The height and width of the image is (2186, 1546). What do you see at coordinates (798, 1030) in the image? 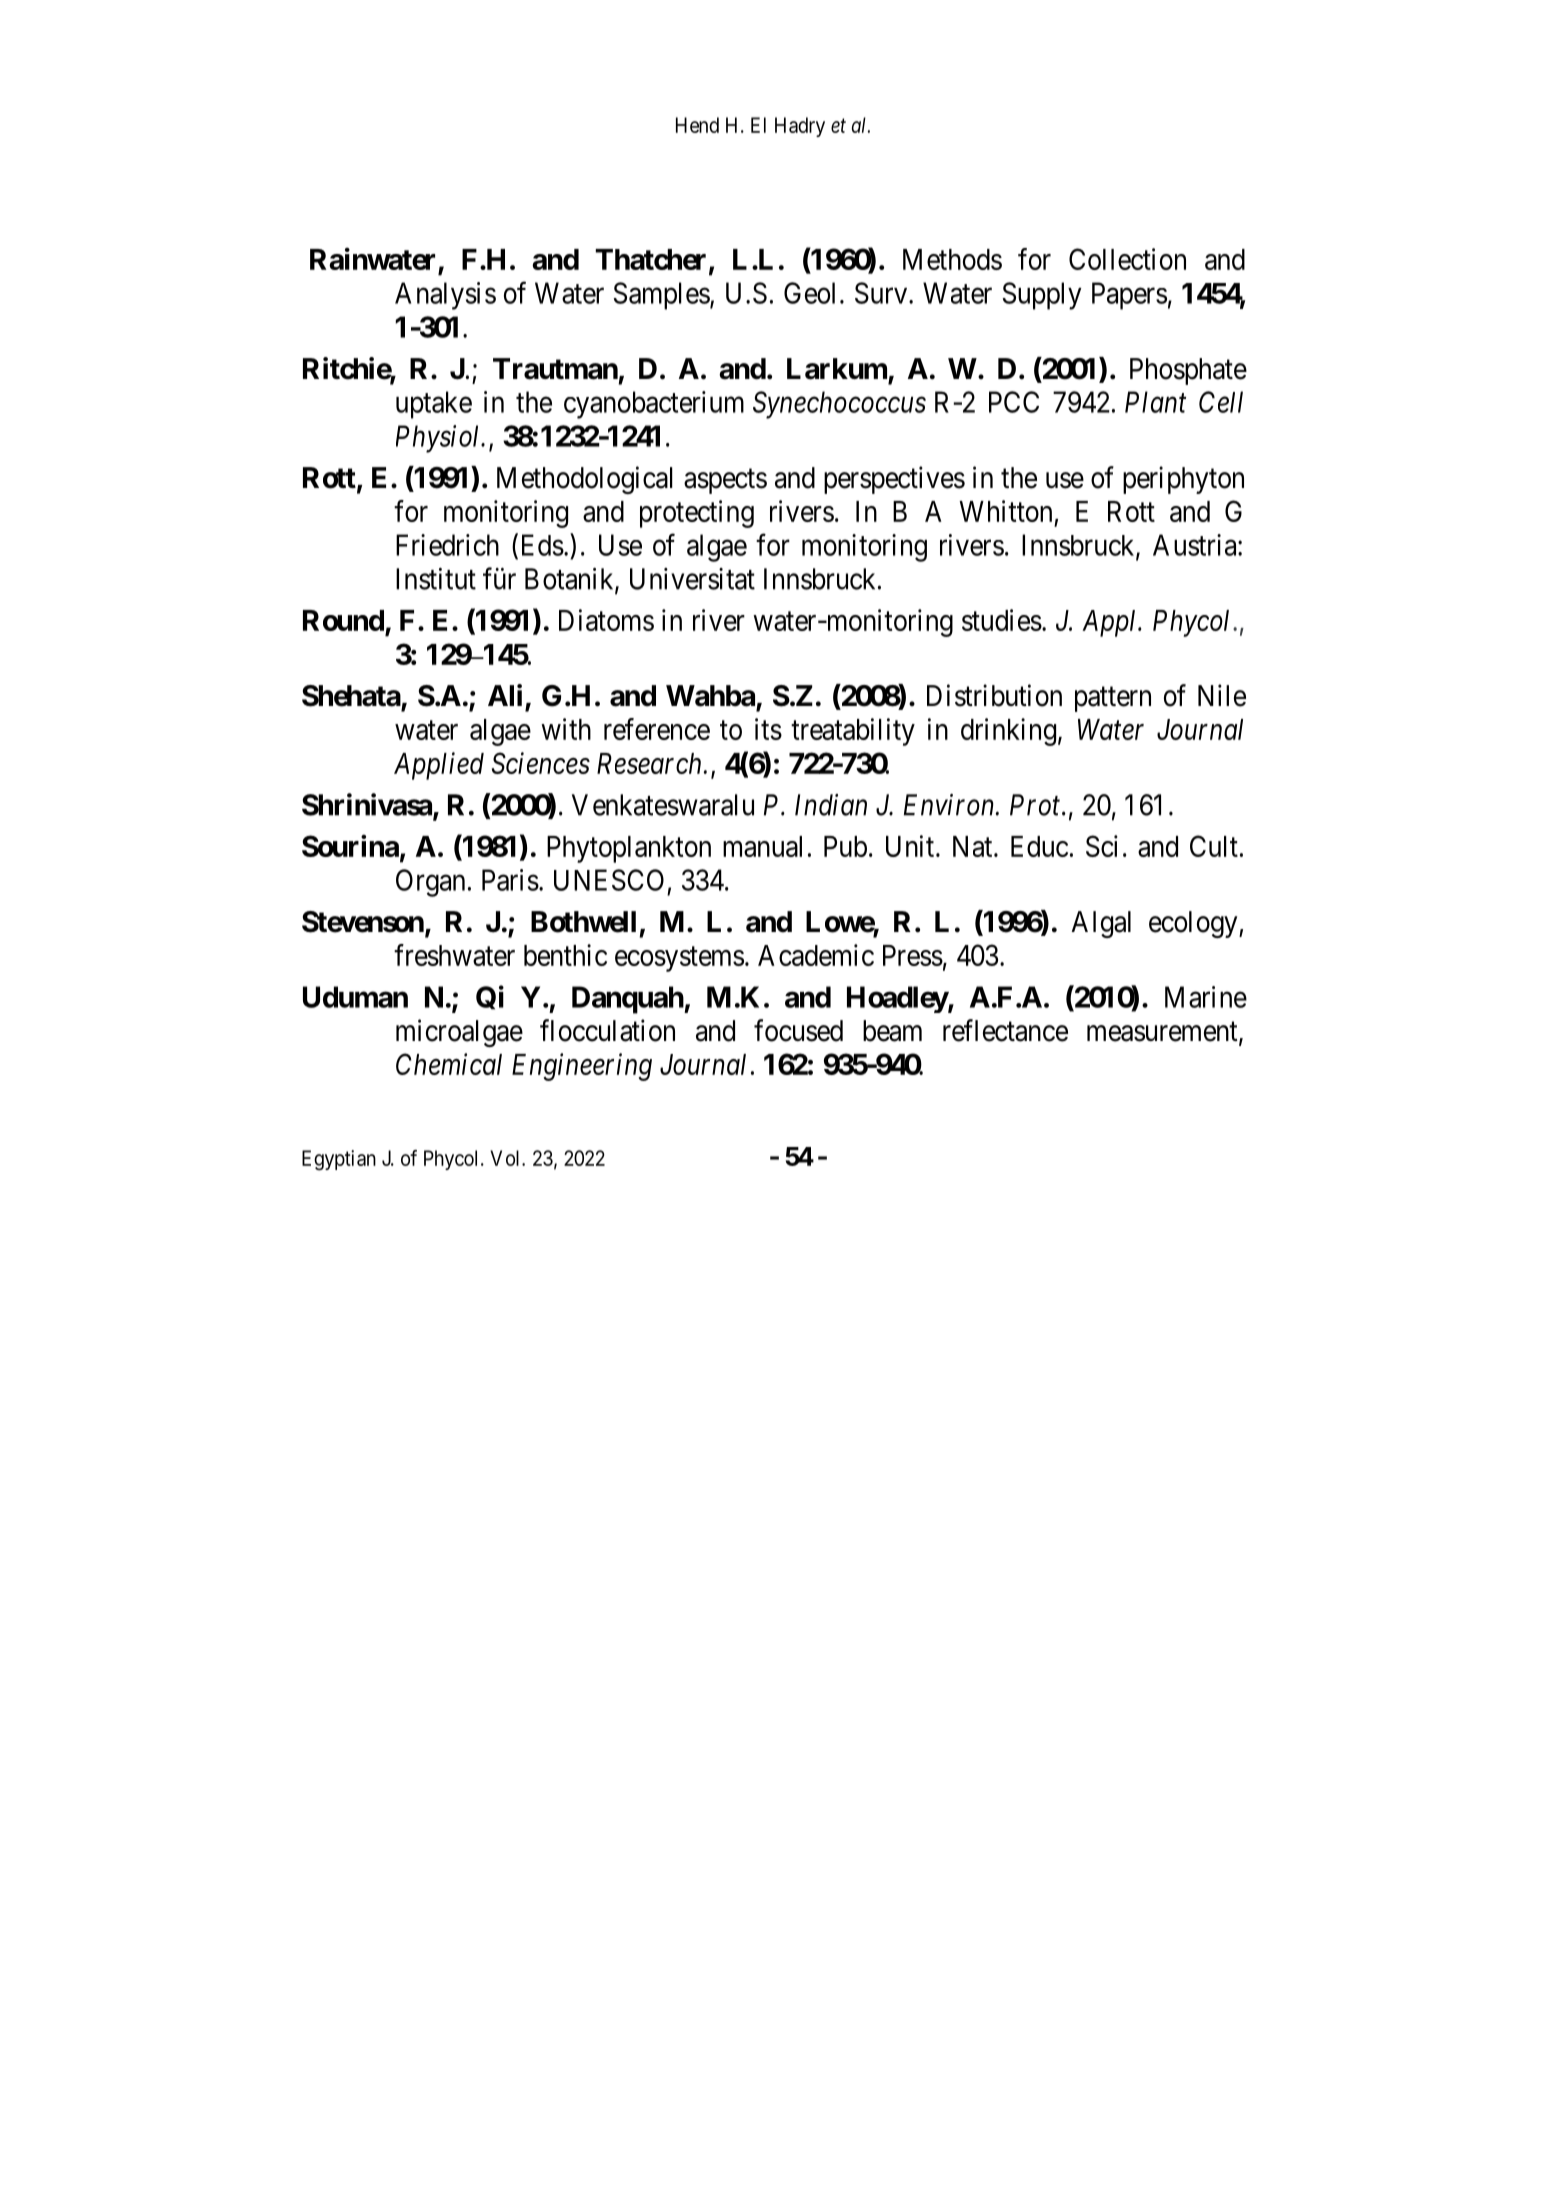
I see `focused` at bounding box center [798, 1030].
